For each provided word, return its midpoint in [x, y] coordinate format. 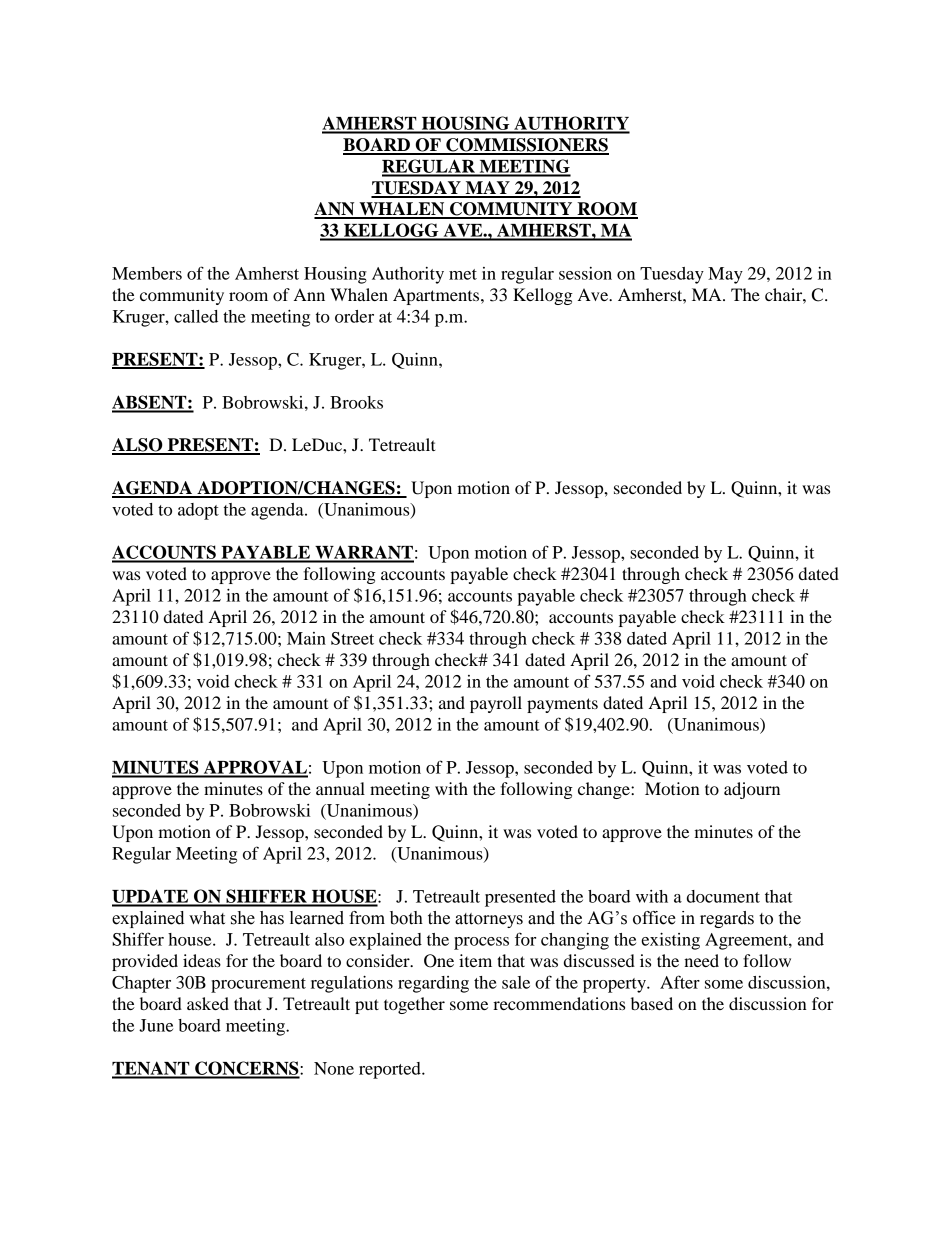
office [654, 918]
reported [391, 1070]
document [723, 896]
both [406, 918]
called [196, 316]
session [585, 273]
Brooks [356, 402]
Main [306, 638]
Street [352, 638]
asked [208, 1003]
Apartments [437, 296]
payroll [496, 704]
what [207, 918]
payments [562, 705]
